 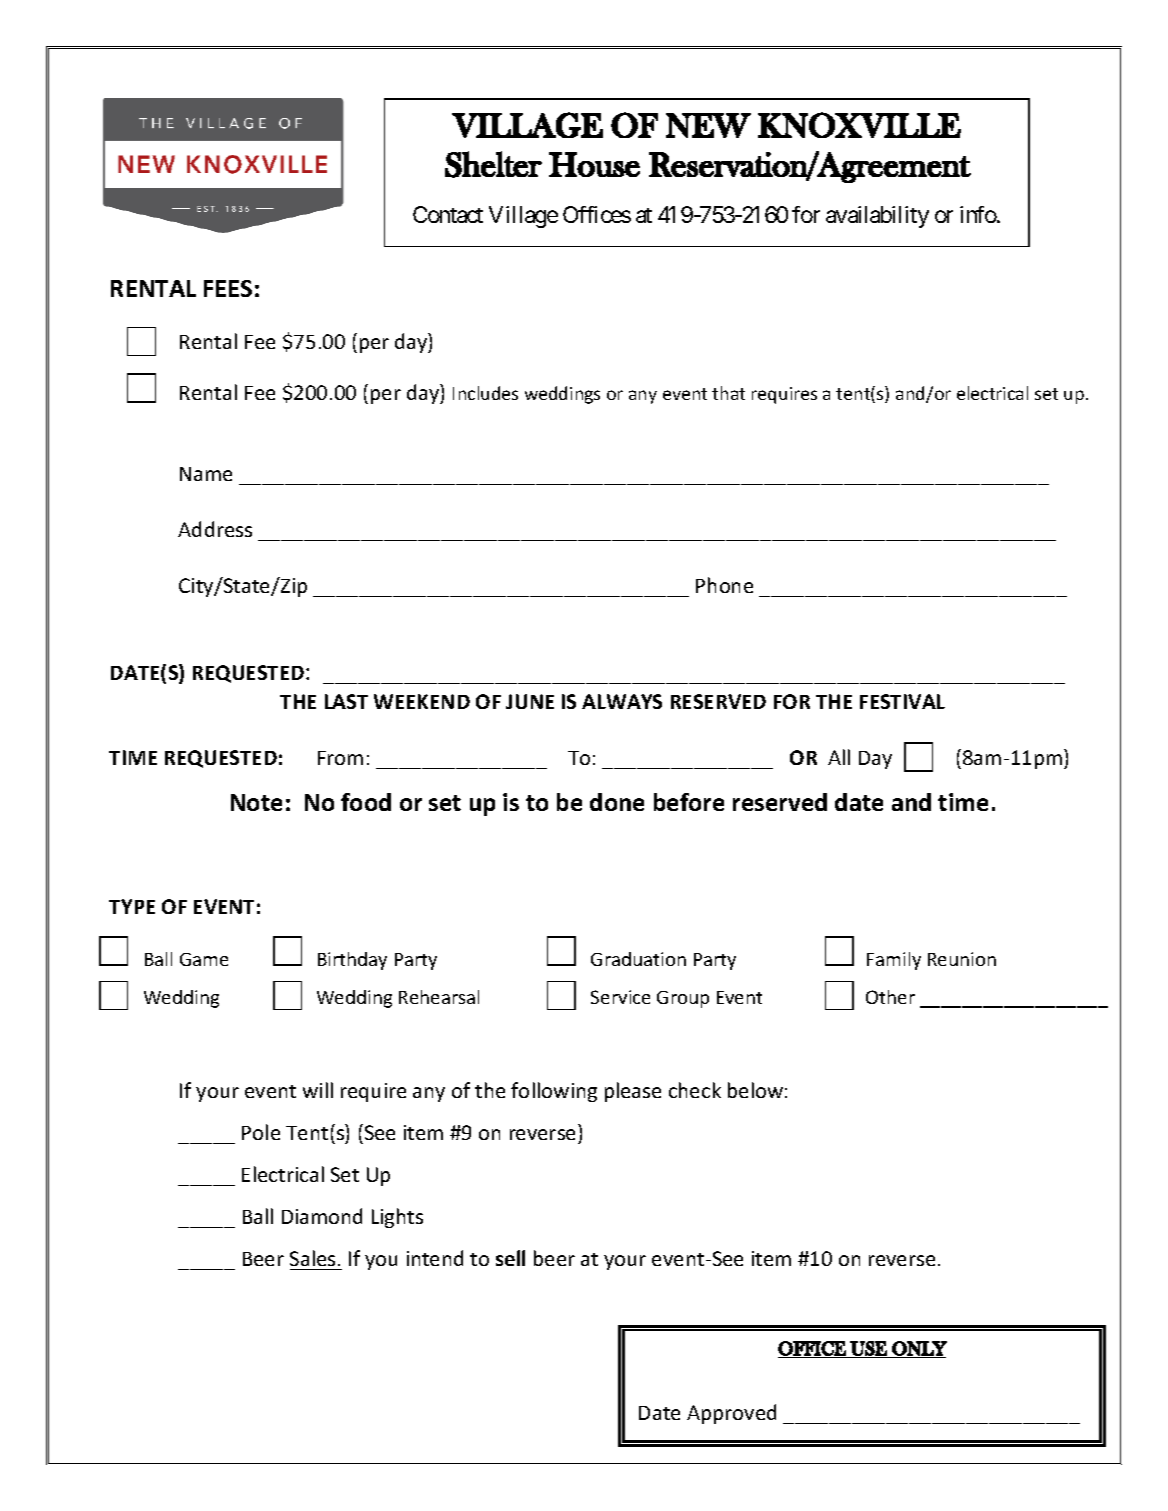 I want to click on KNOXVILLE, so click(x=859, y=125).
